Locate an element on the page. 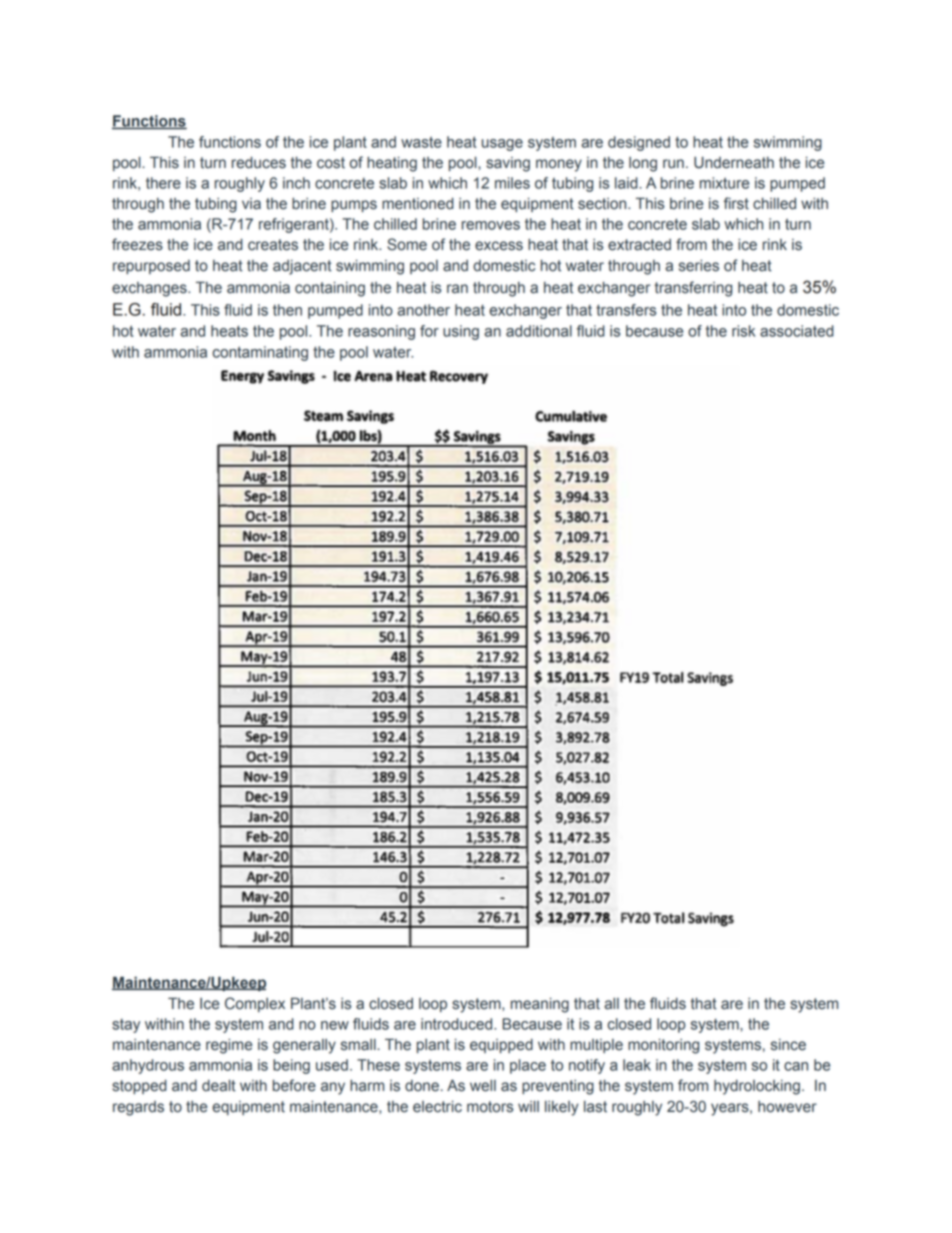  however is located at coordinates (787, 1107).
